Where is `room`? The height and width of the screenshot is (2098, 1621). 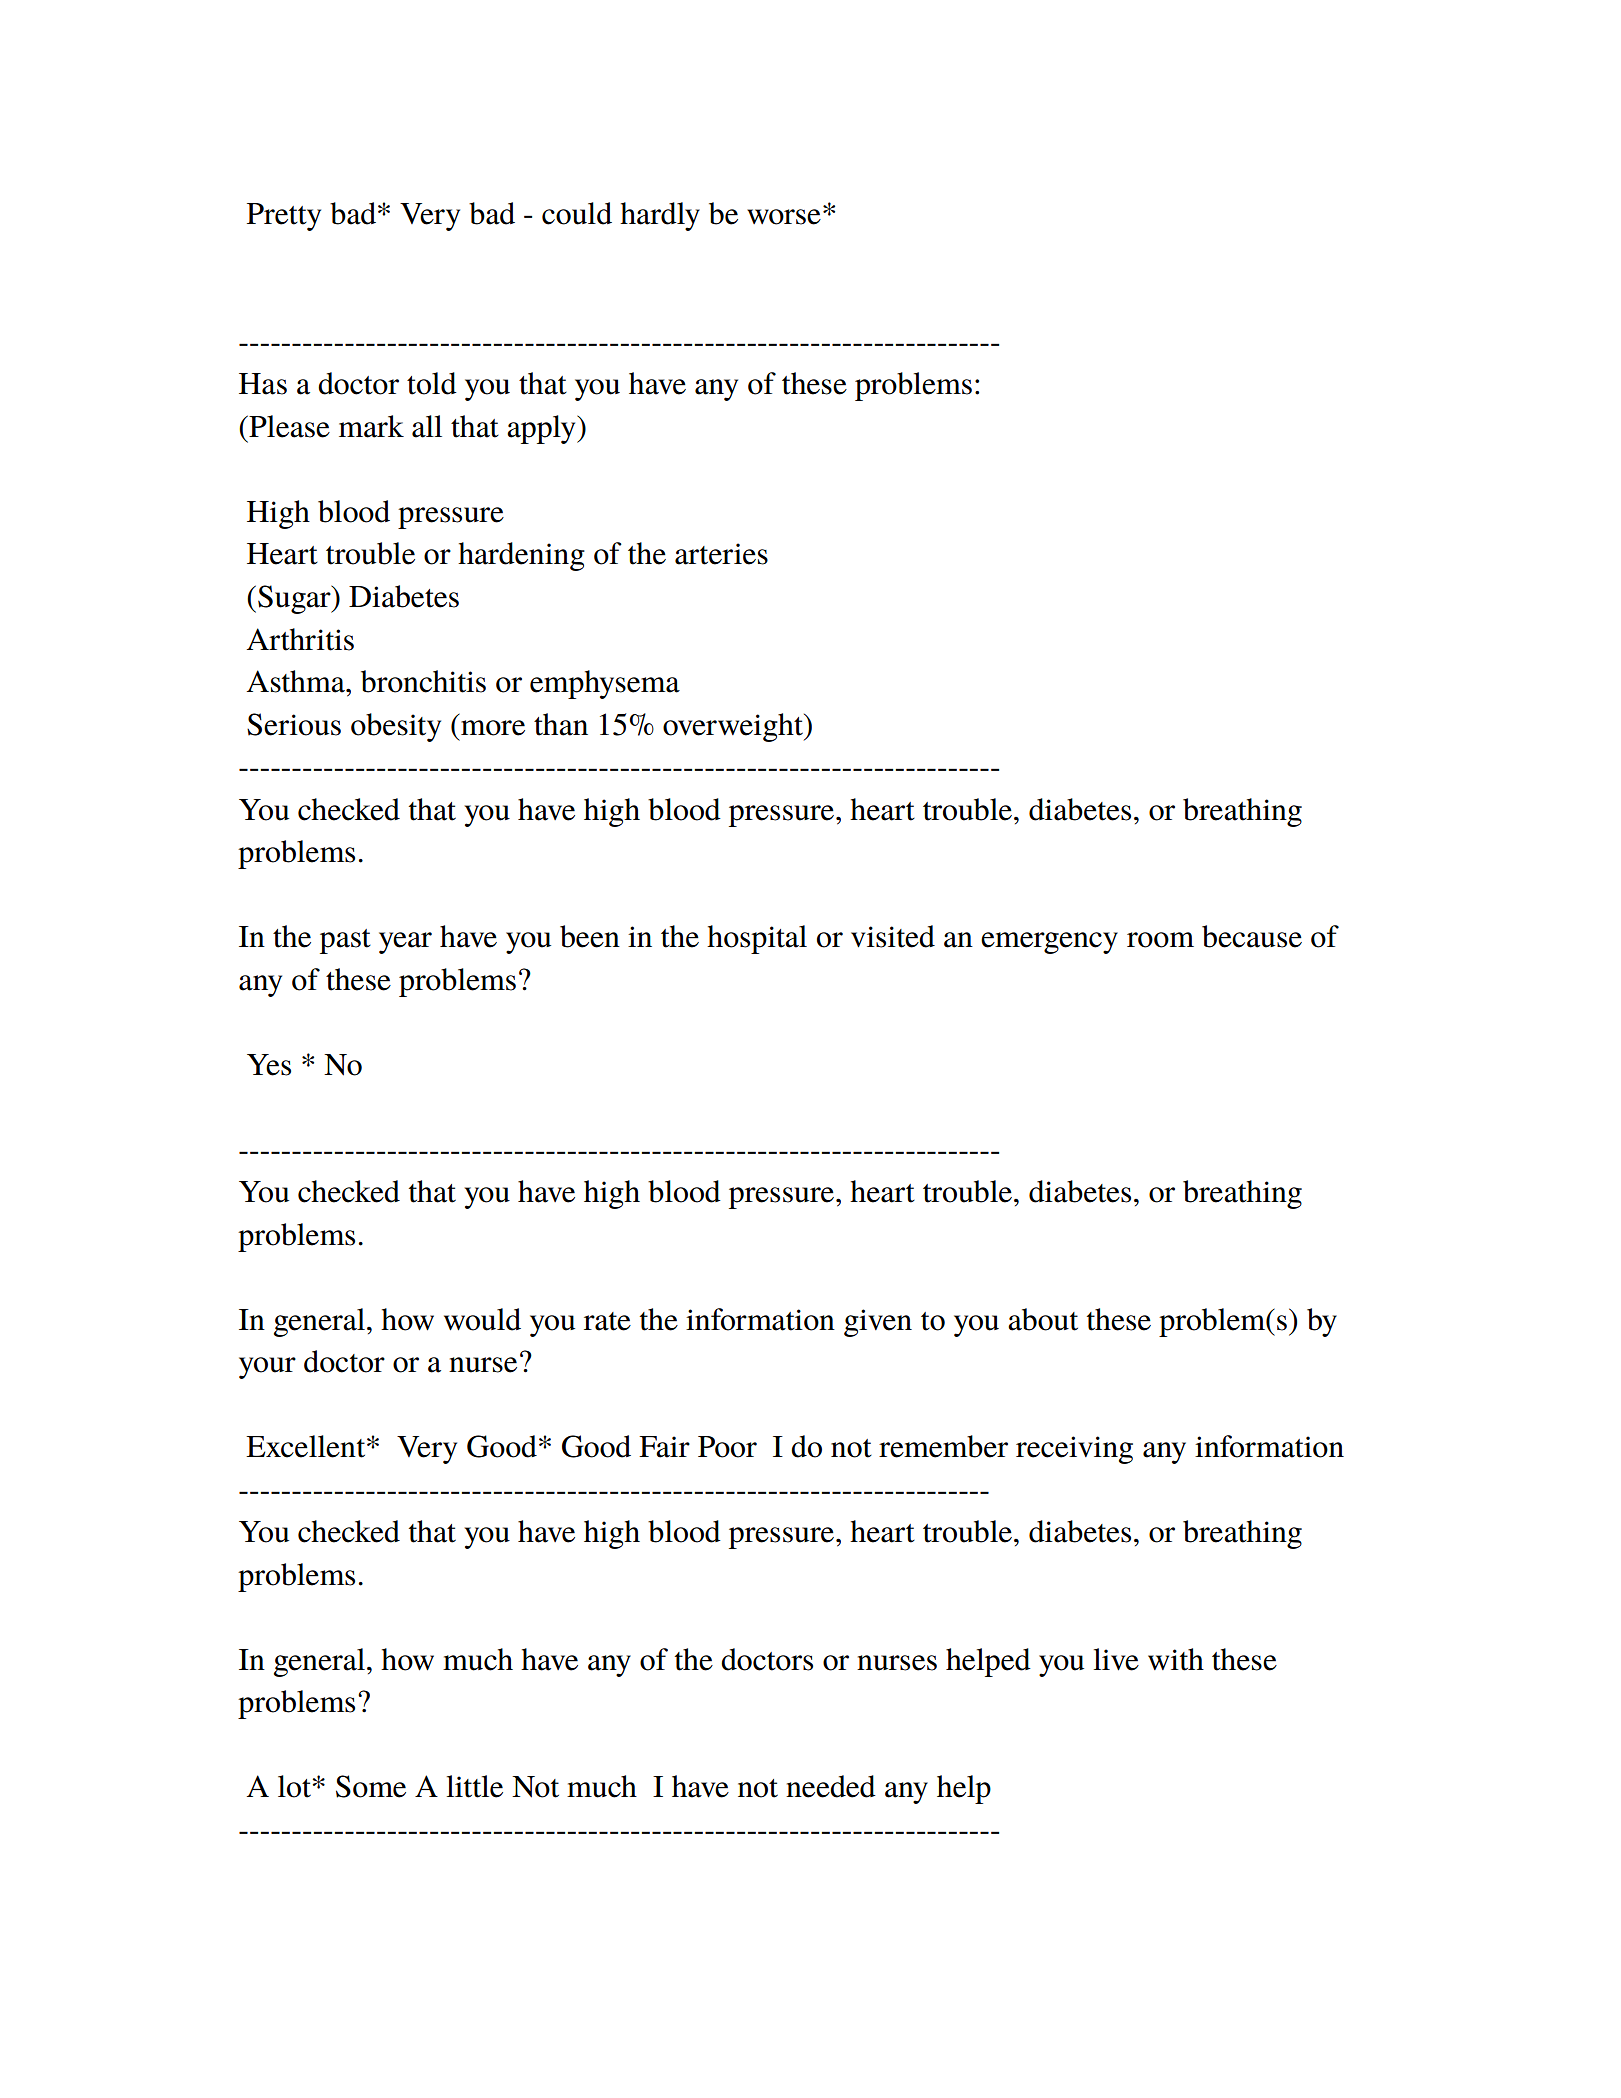
room is located at coordinates (1160, 940).
